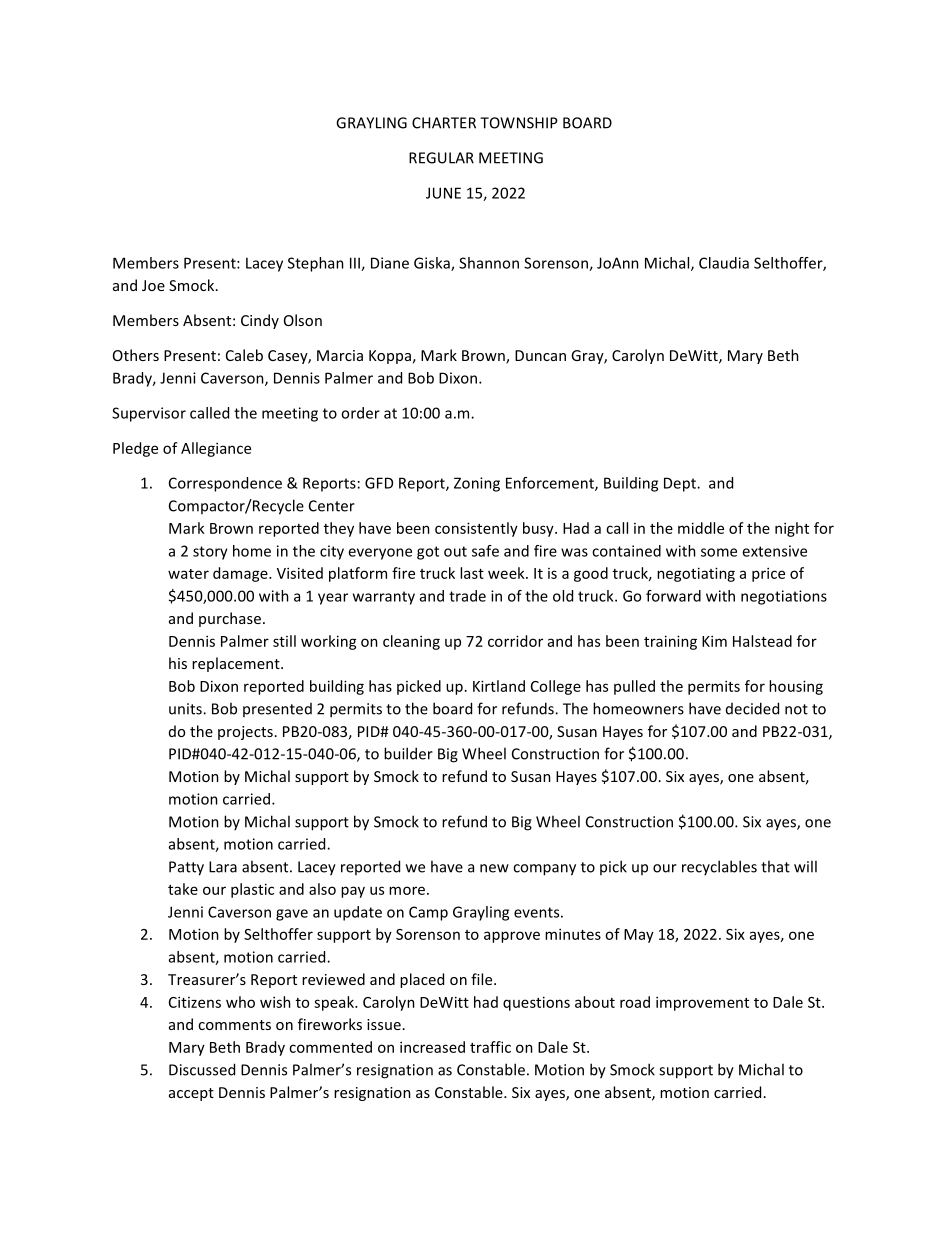 Image resolution: width=952 pixels, height=1233 pixels. Describe the element at coordinates (441, 158) in the screenshot. I see `REGULAR` at that location.
